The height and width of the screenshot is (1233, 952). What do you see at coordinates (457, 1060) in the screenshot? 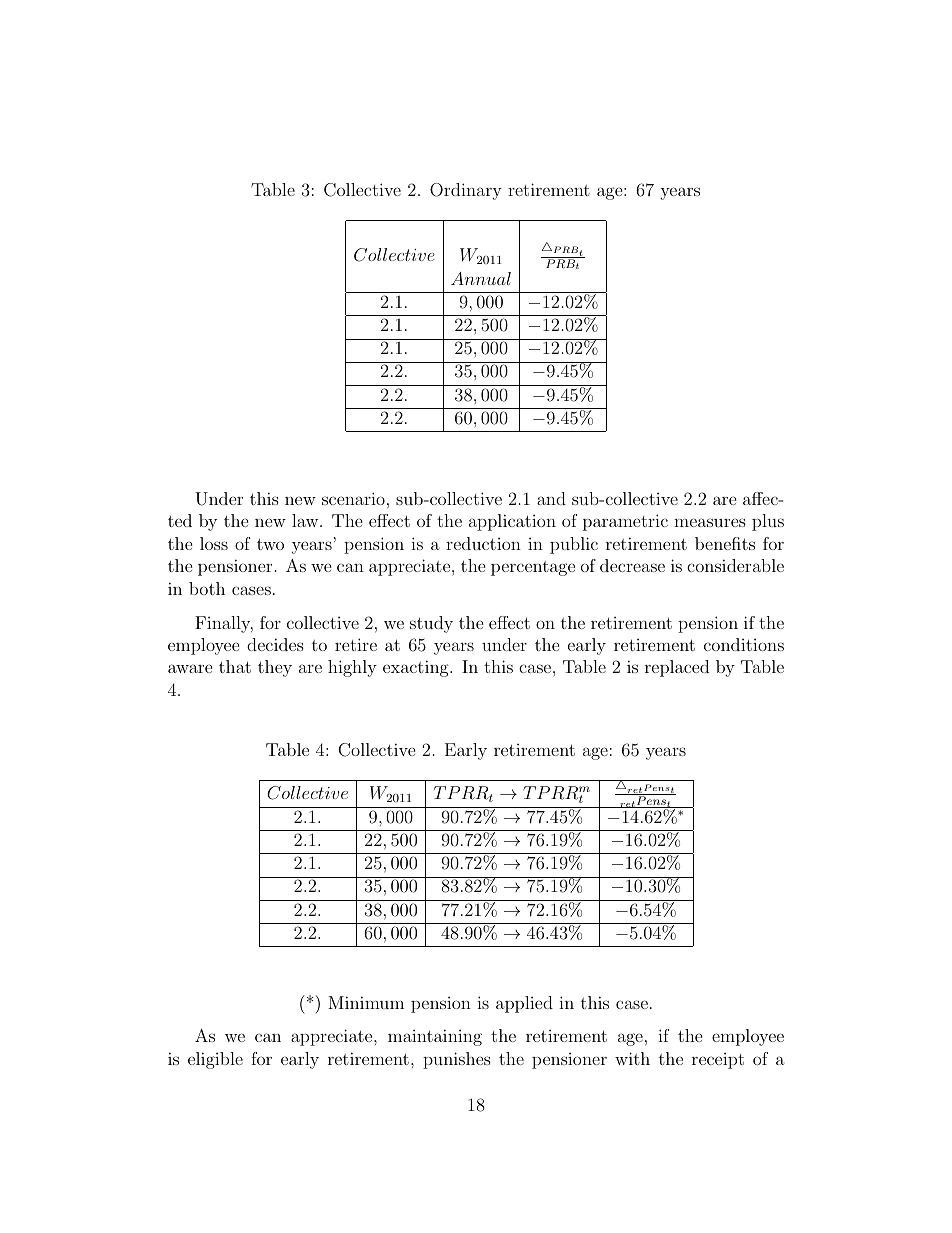
I see `punishes` at bounding box center [457, 1060].
